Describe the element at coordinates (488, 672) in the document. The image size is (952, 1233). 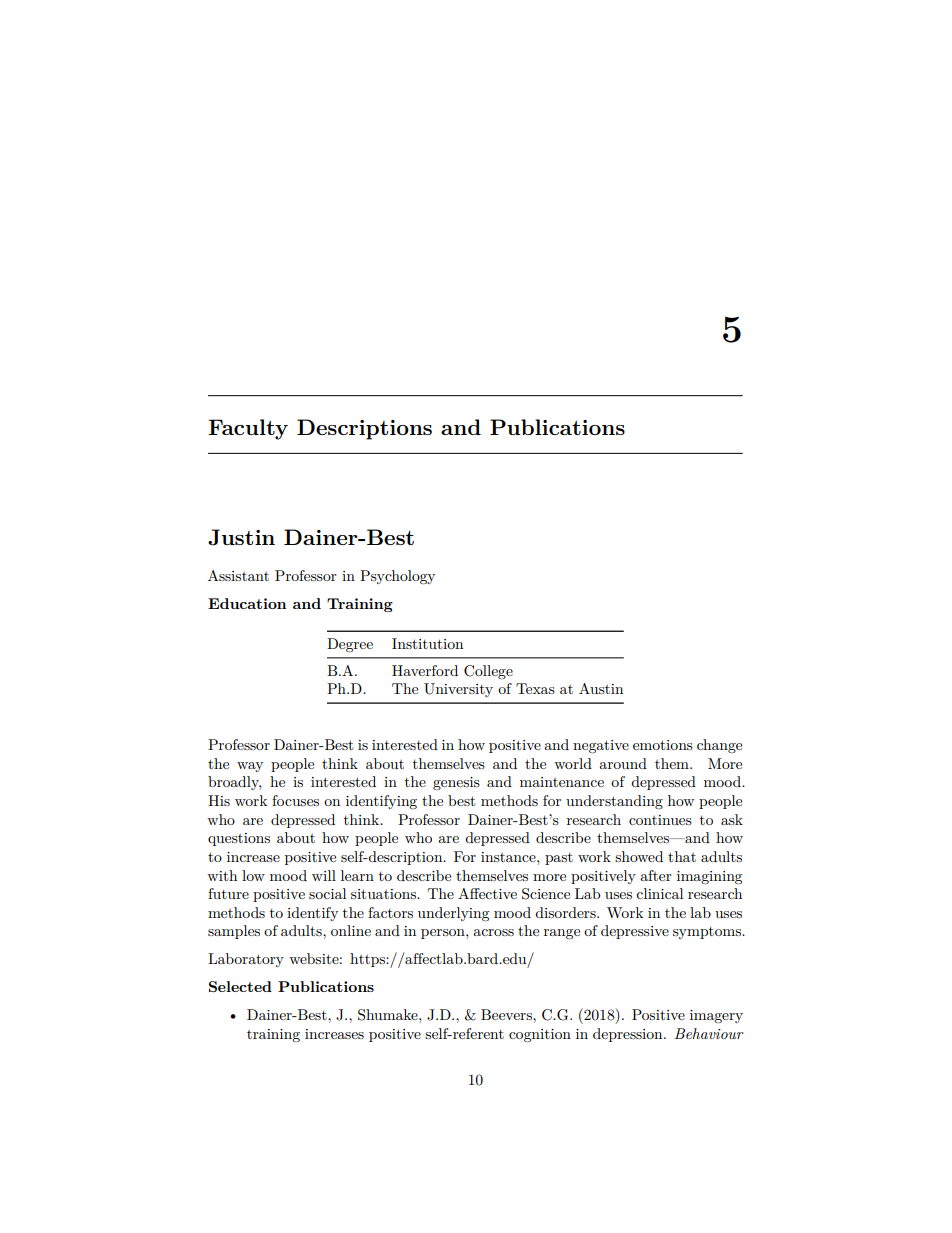
I see `College` at that location.
